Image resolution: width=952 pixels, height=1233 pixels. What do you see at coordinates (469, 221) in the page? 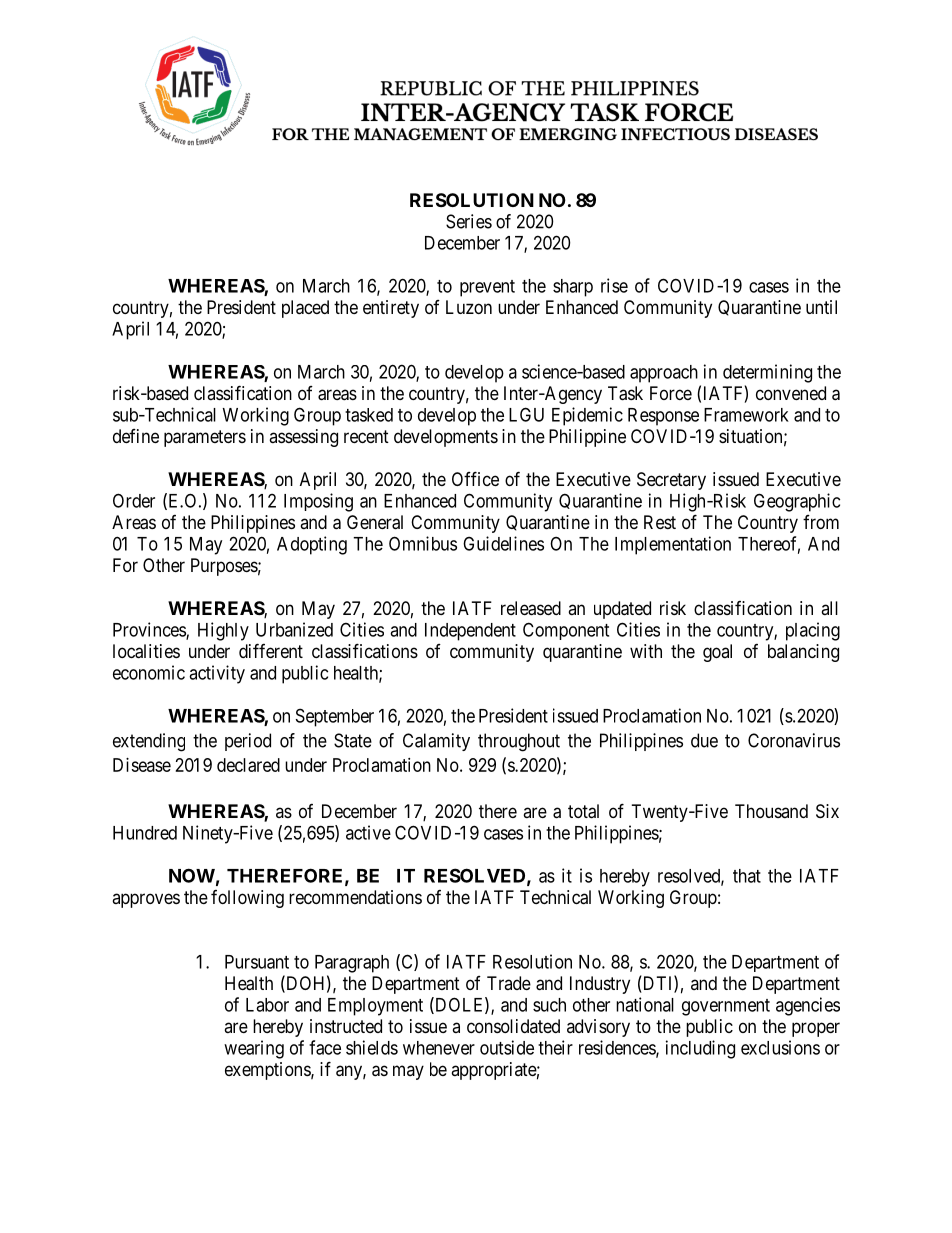
I see `Series` at bounding box center [469, 221].
